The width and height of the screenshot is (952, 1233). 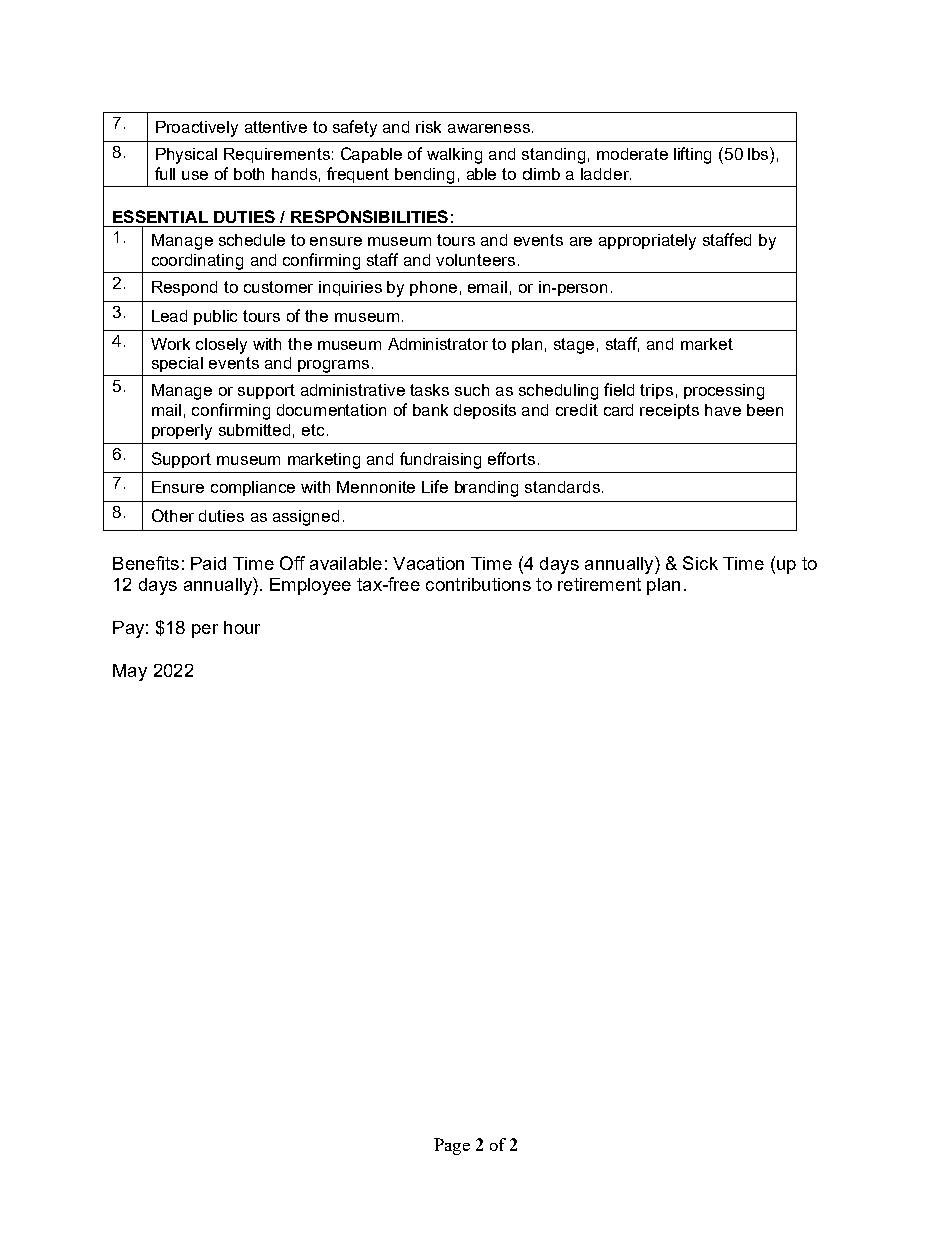 What do you see at coordinates (692, 155) in the screenshot?
I see `lifting` at bounding box center [692, 155].
